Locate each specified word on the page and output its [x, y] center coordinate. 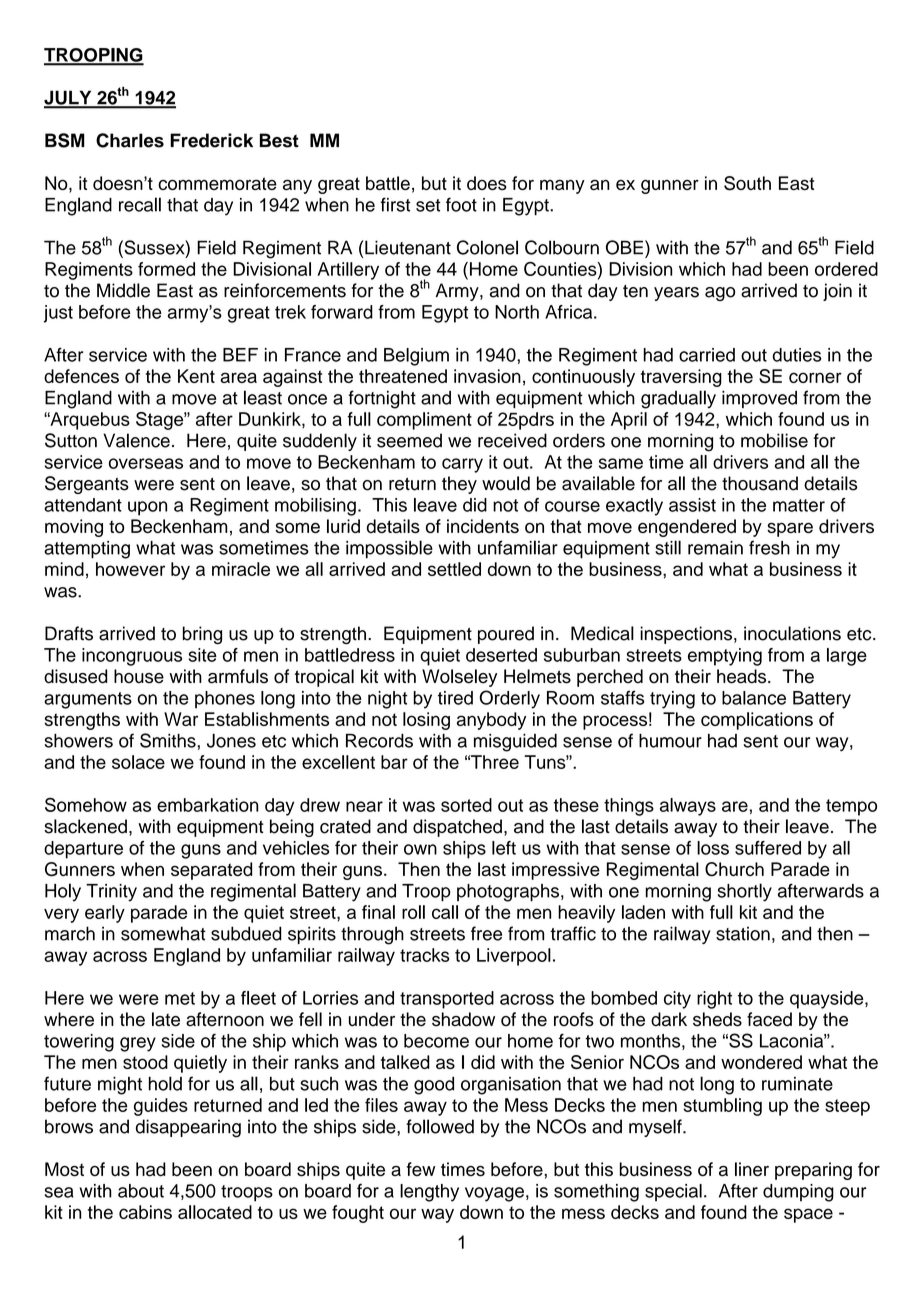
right [714, 1000]
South [747, 183]
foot [461, 204]
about [141, 1191]
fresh [769, 547]
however [130, 569]
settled [454, 569]
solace [138, 762]
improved [759, 399]
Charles [130, 140]
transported [447, 1000]
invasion [487, 376]
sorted [466, 805]
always [688, 807]
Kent [196, 376]
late [166, 1019]
